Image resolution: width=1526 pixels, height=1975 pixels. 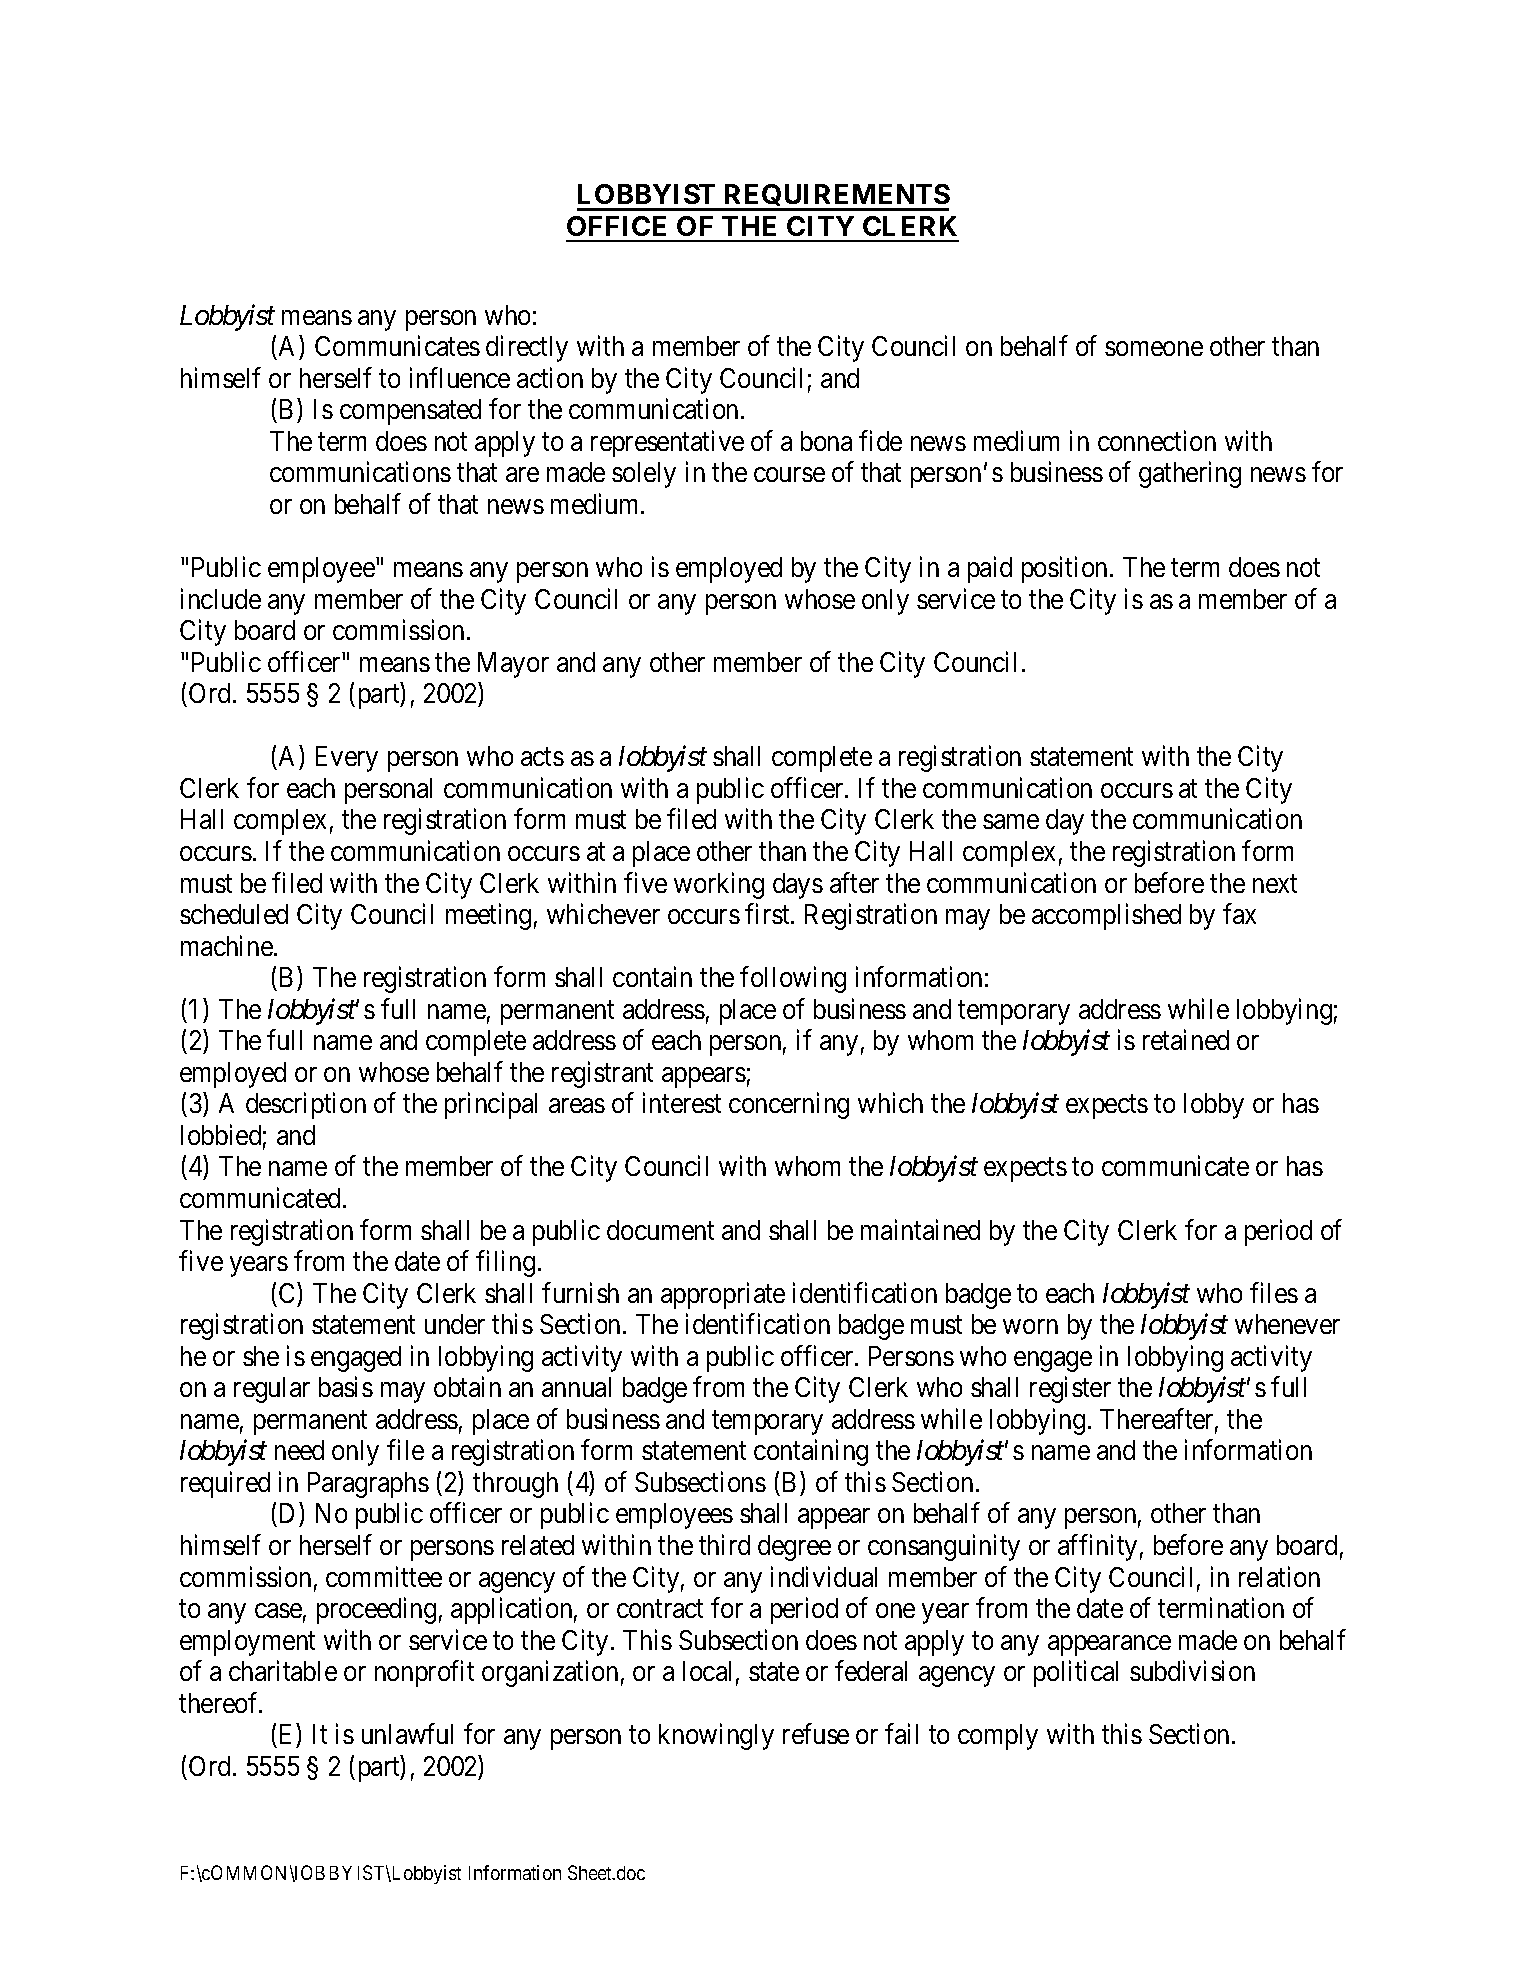 I want to click on charitable, so click(x=283, y=1670).
